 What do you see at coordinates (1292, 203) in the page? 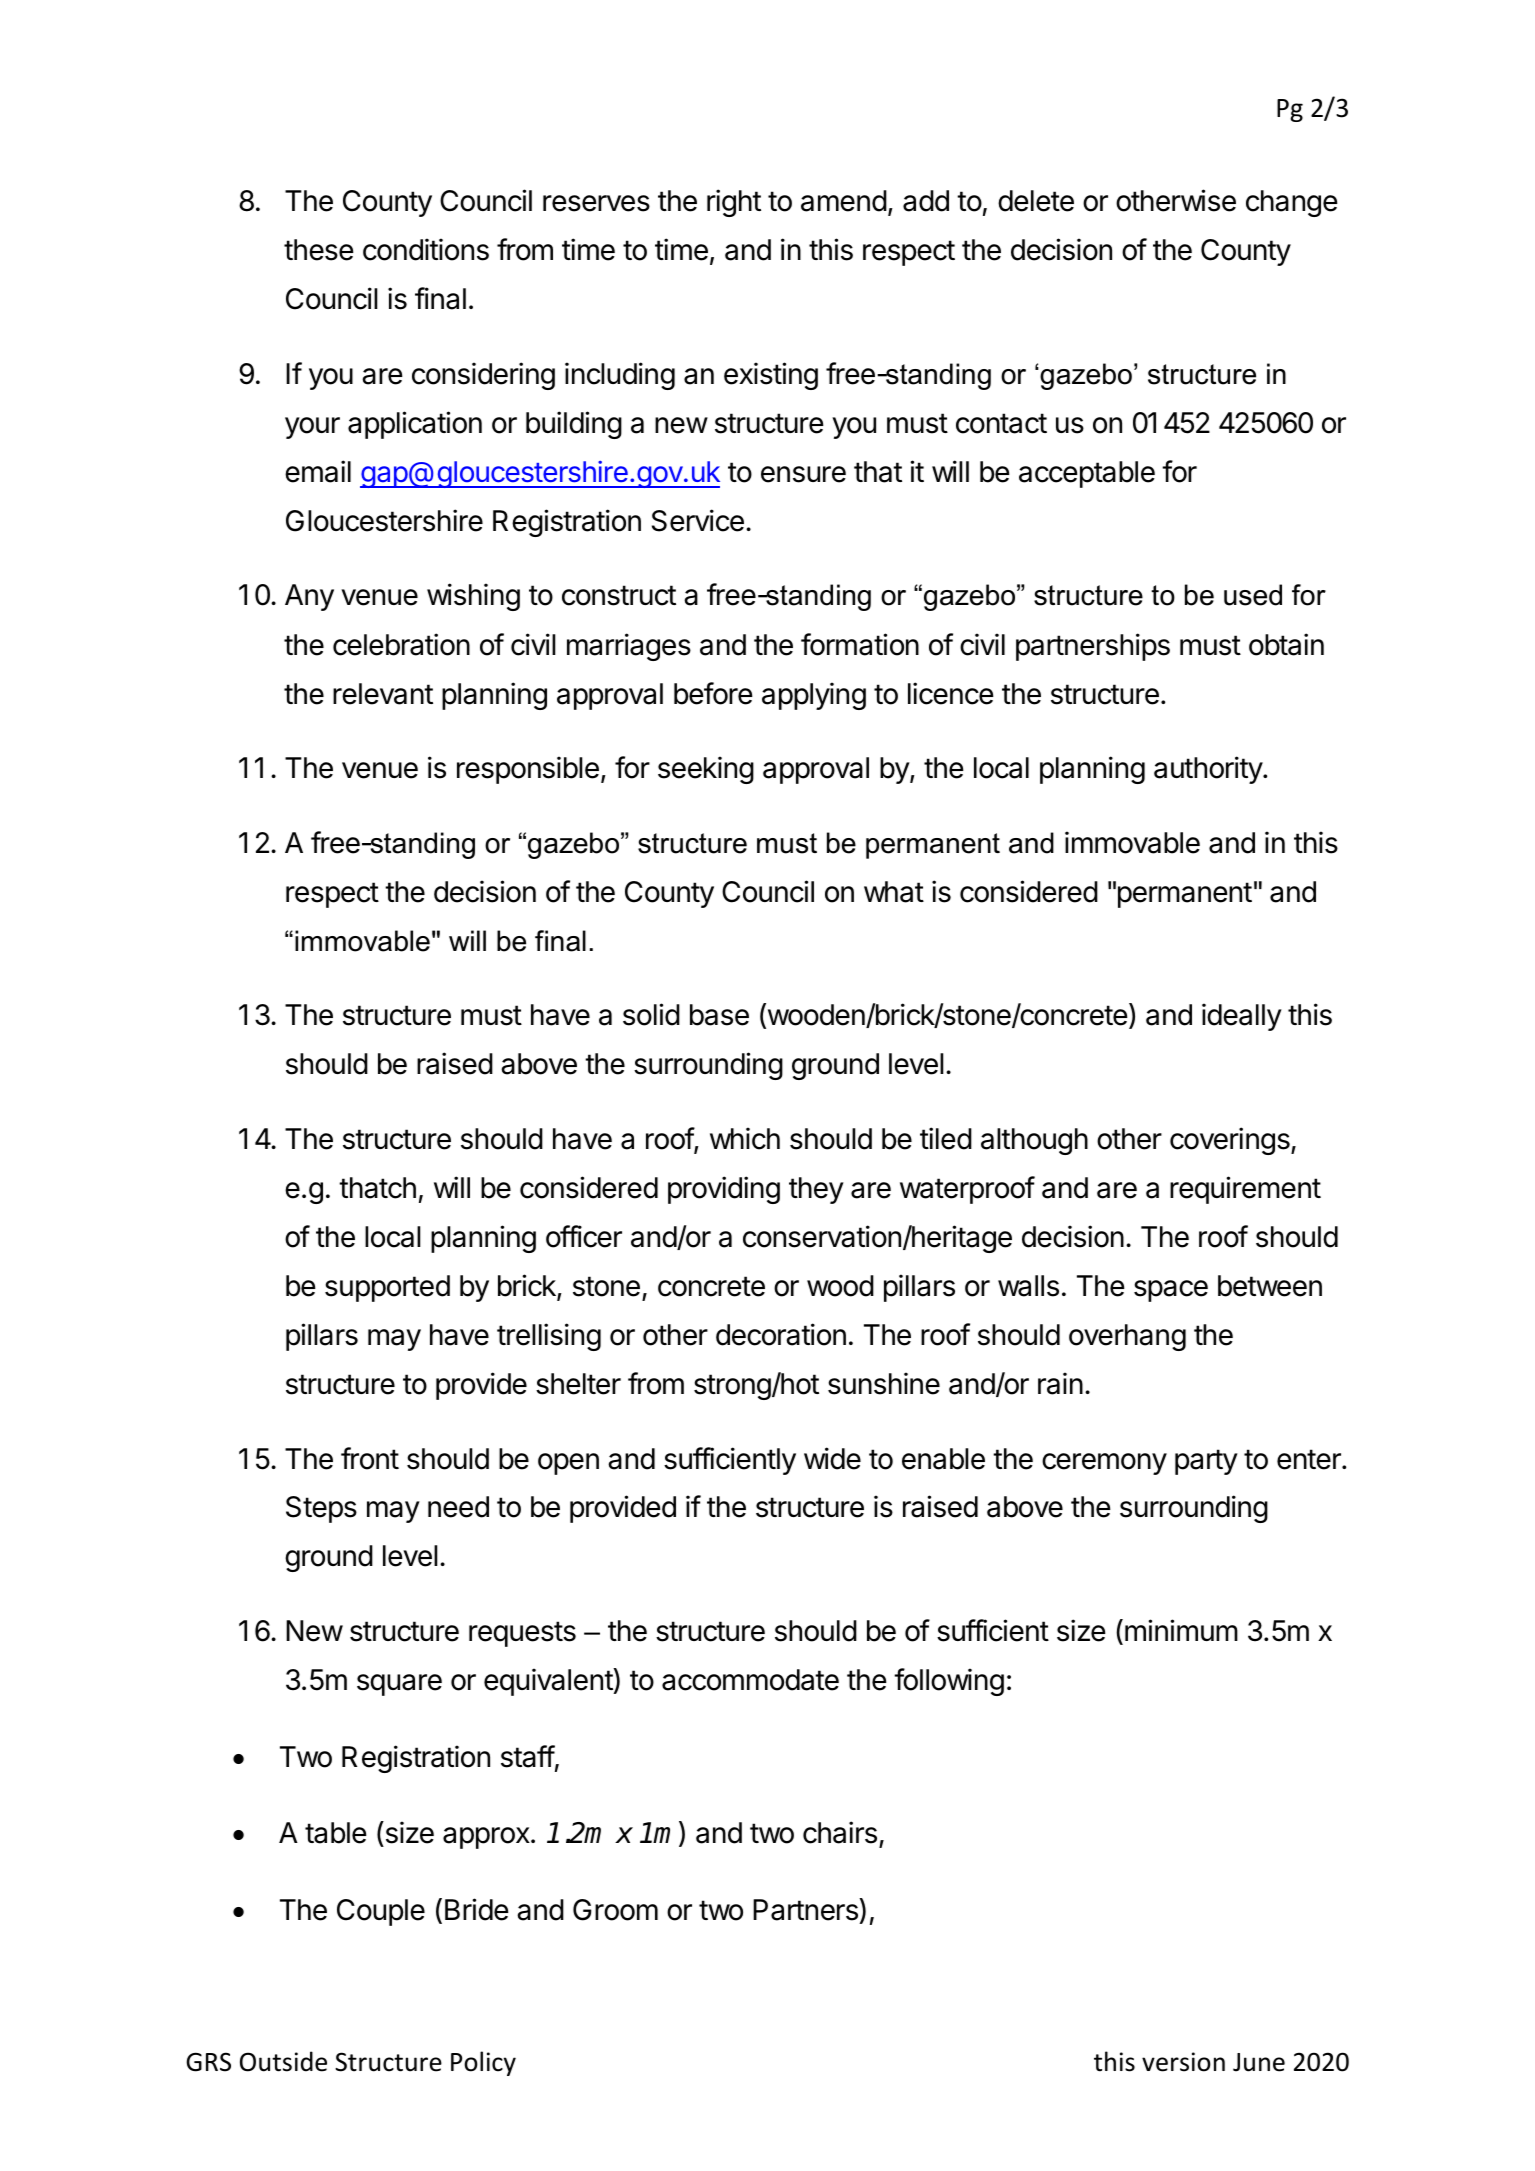
I see `change` at bounding box center [1292, 203].
